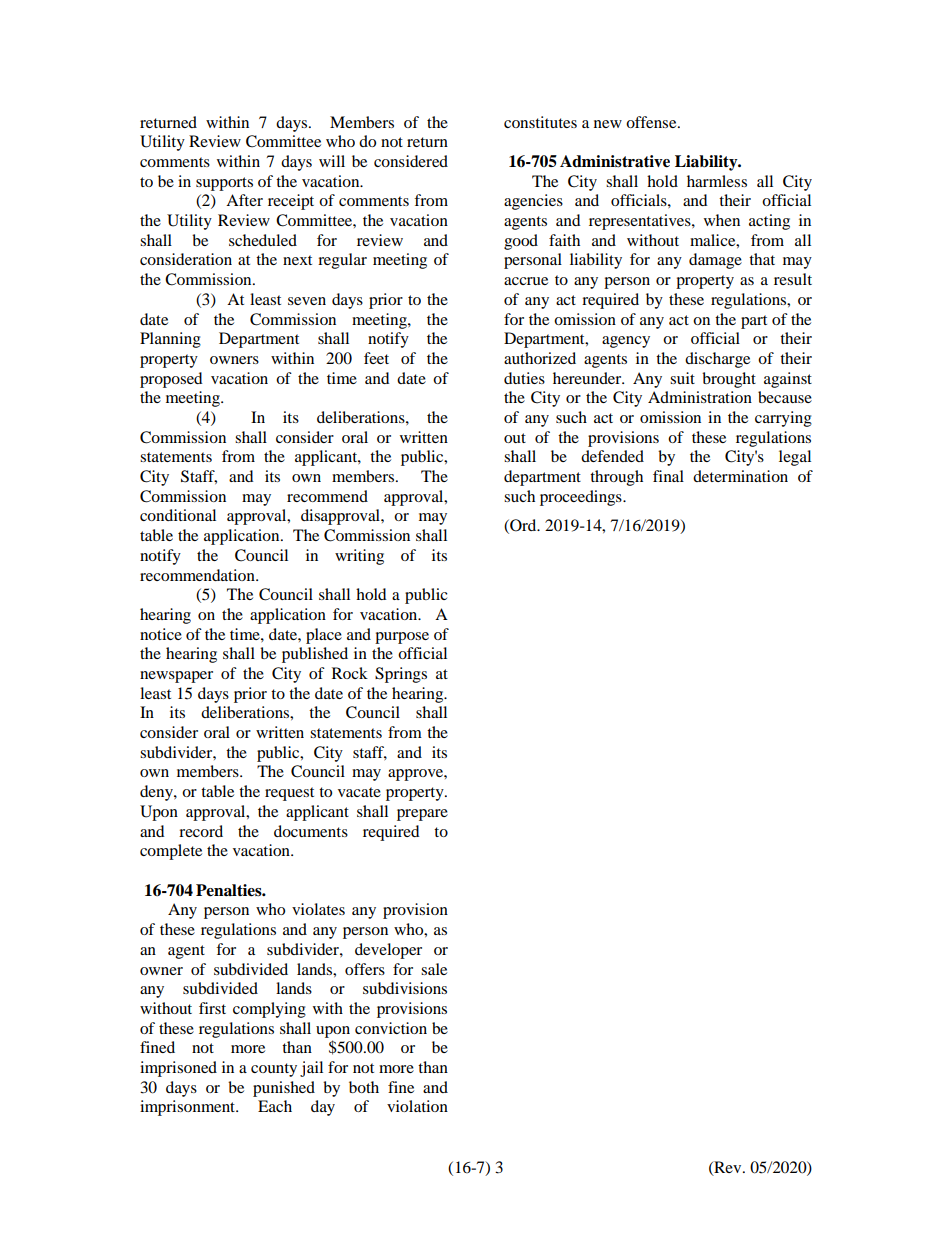 Image resolution: width=952 pixels, height=1233 pixels. I want to click on proceedings, so click(582, 498).
